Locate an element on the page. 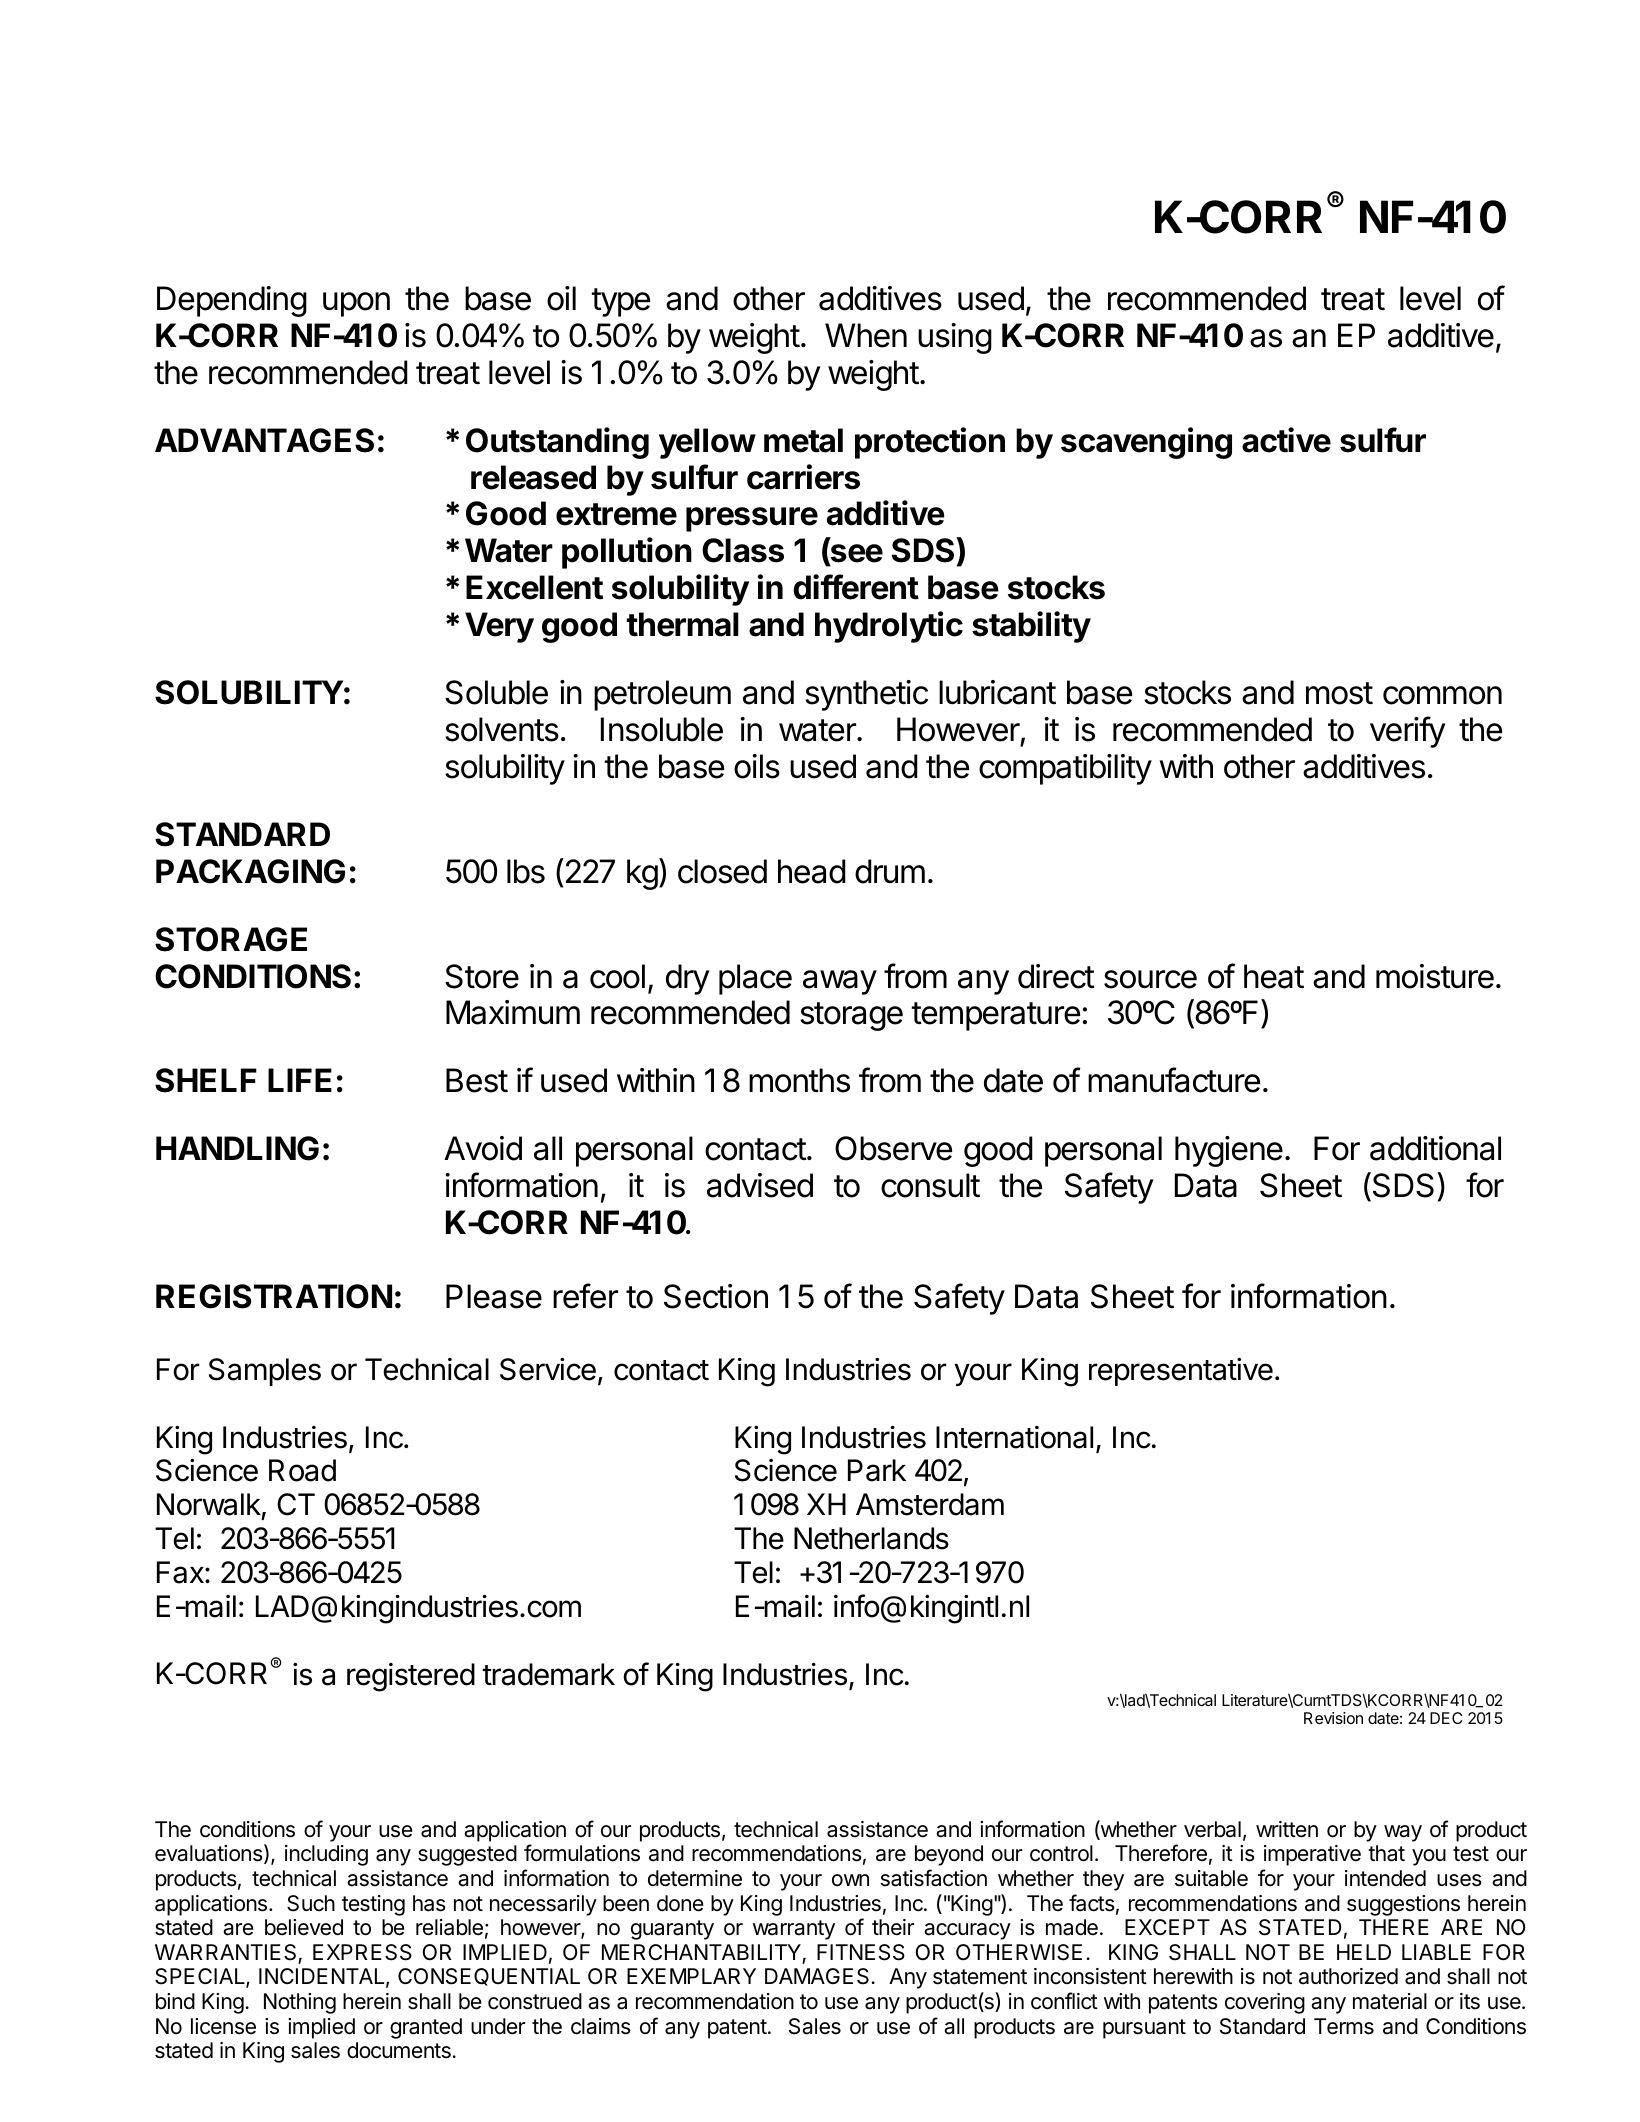 Image resolution: width=1640 pixels, height=2122 pixels. DAMAGES is located at coordinates (817, 1976).
